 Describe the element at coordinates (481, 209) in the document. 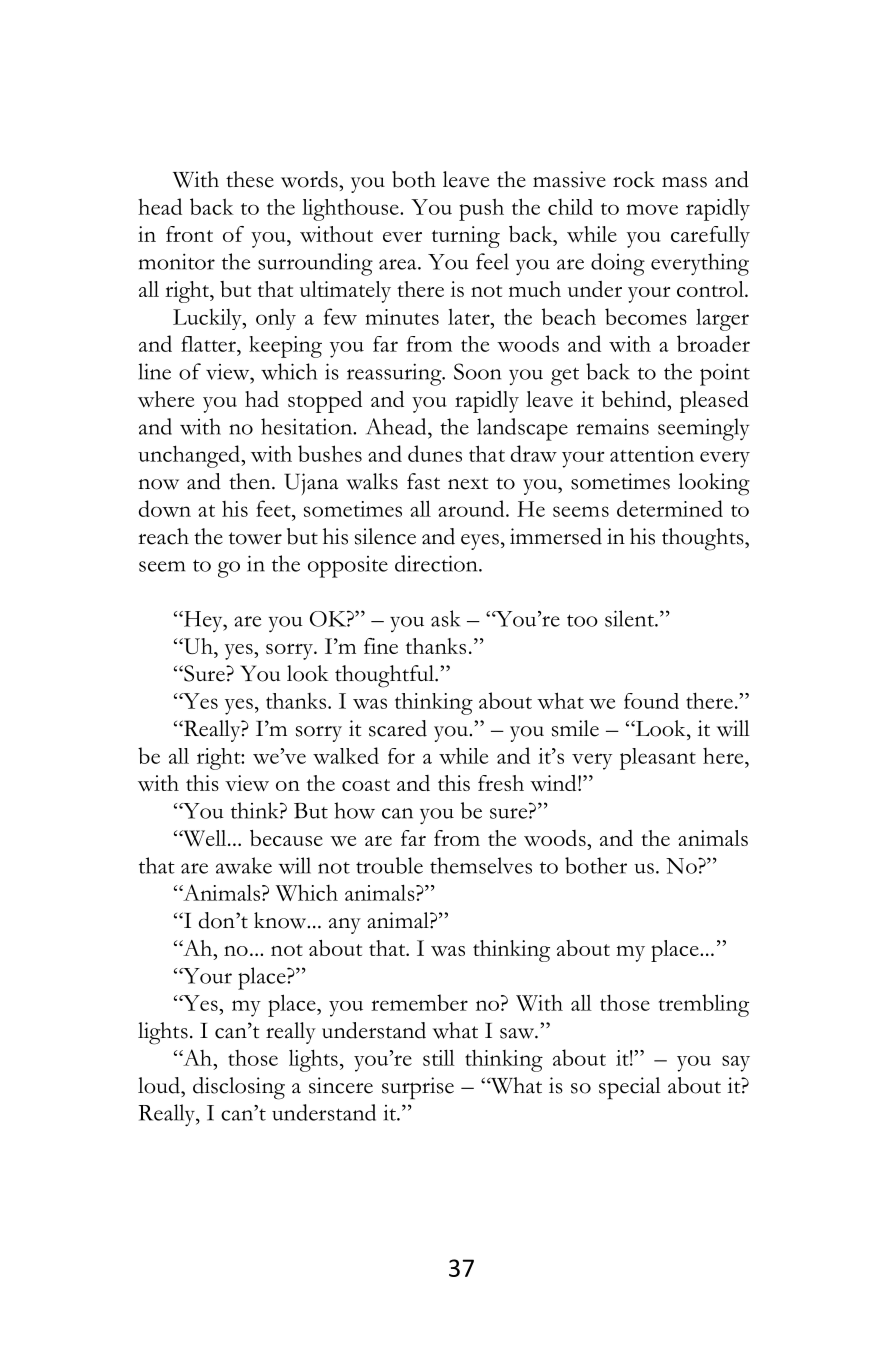

I see `push` at that location.
